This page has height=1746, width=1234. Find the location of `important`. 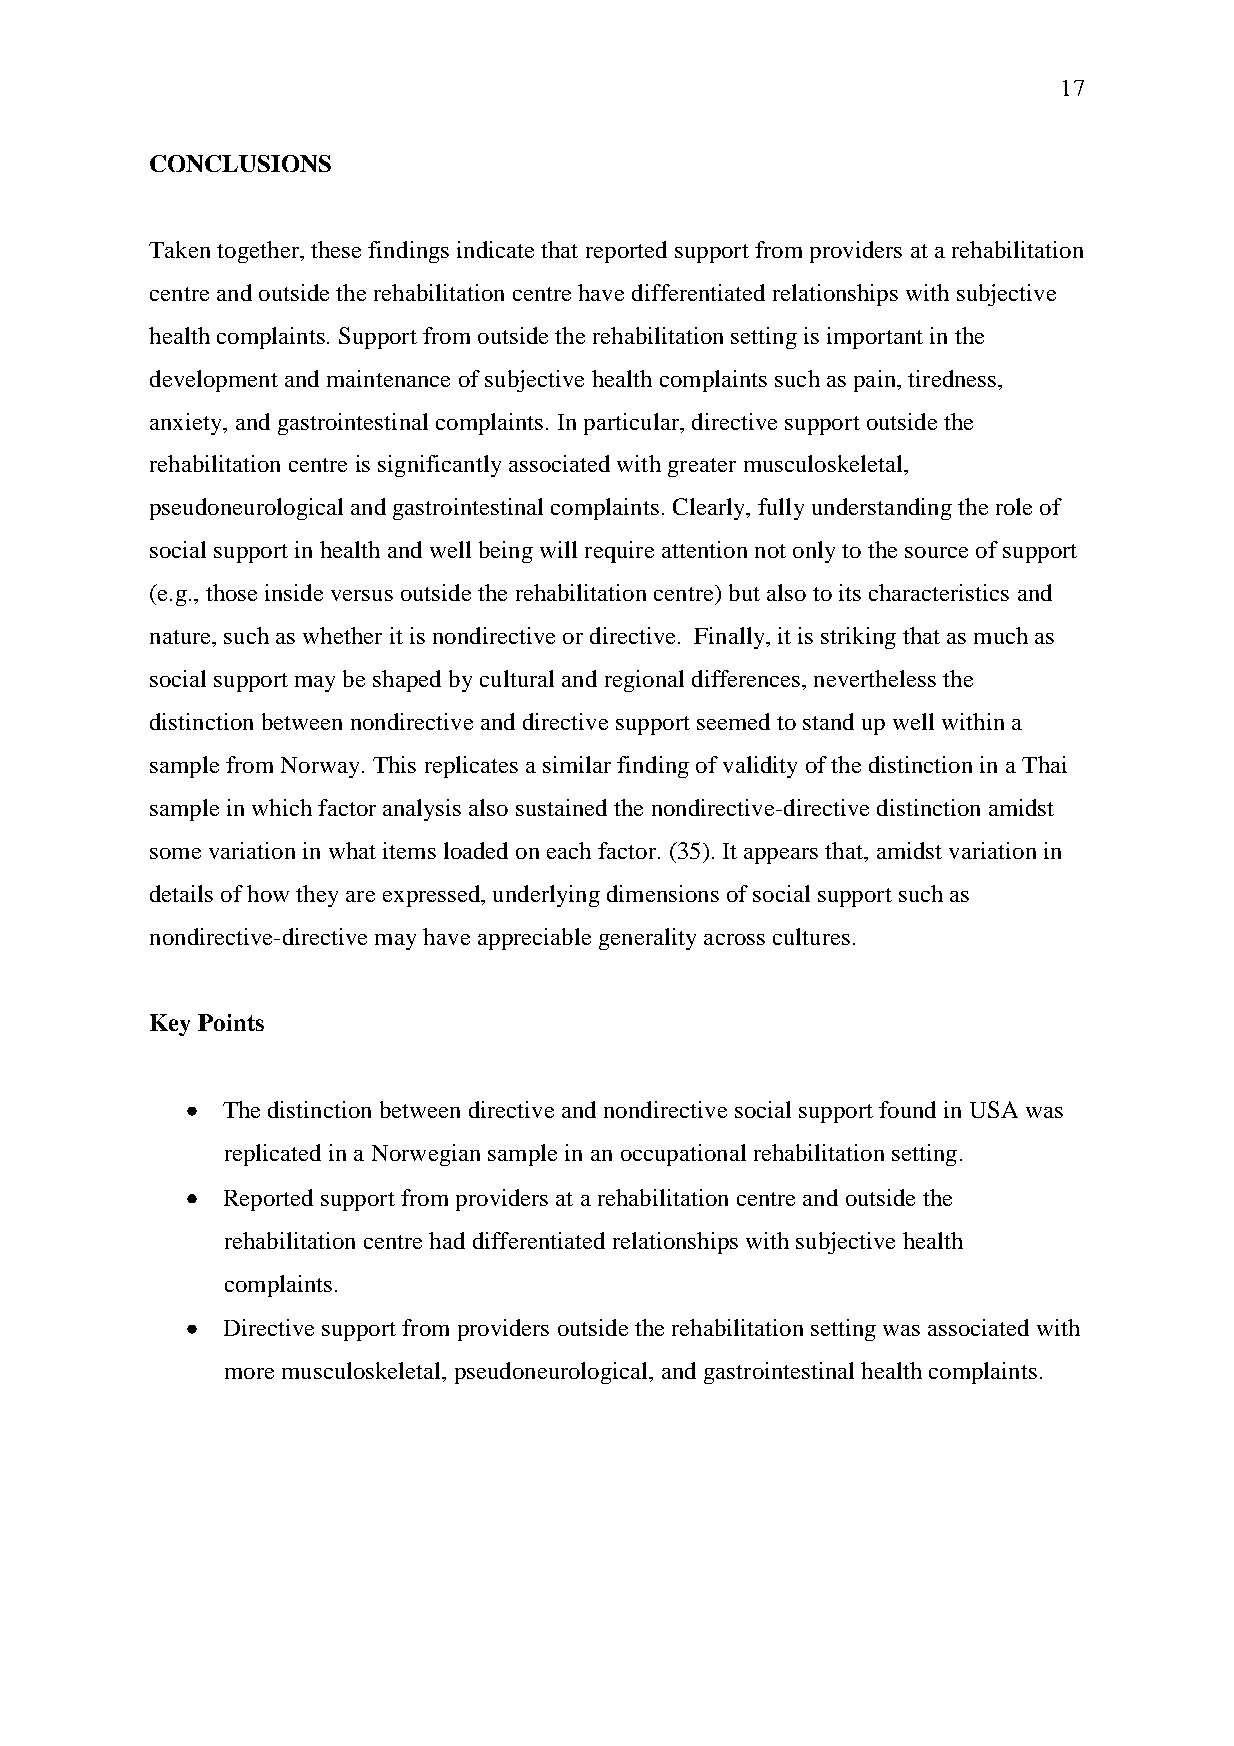

important is located at coordinates (875, 338).
